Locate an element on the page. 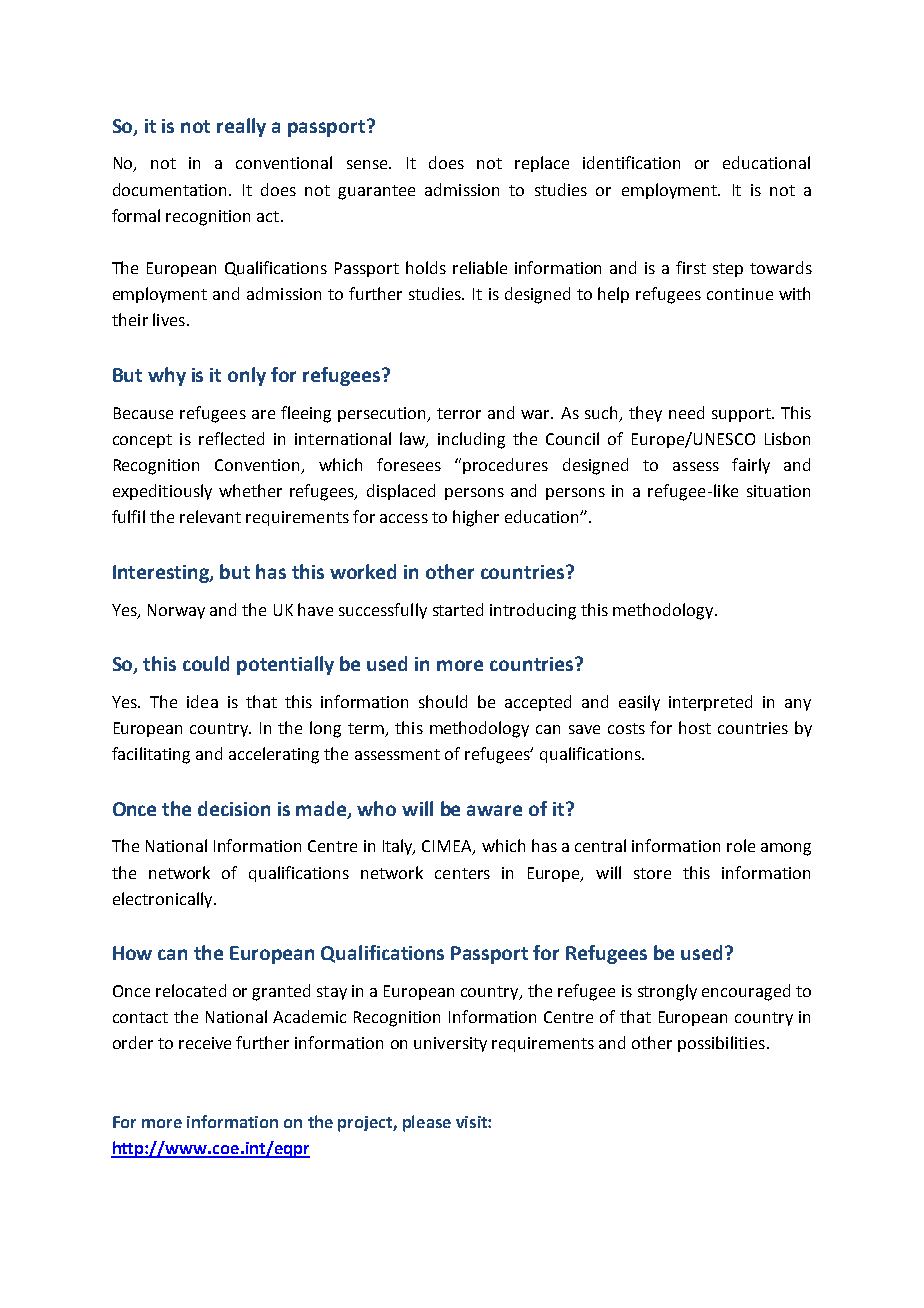 The height and width of the document is (1308, 924). really is located at coordinates (241, 127).
